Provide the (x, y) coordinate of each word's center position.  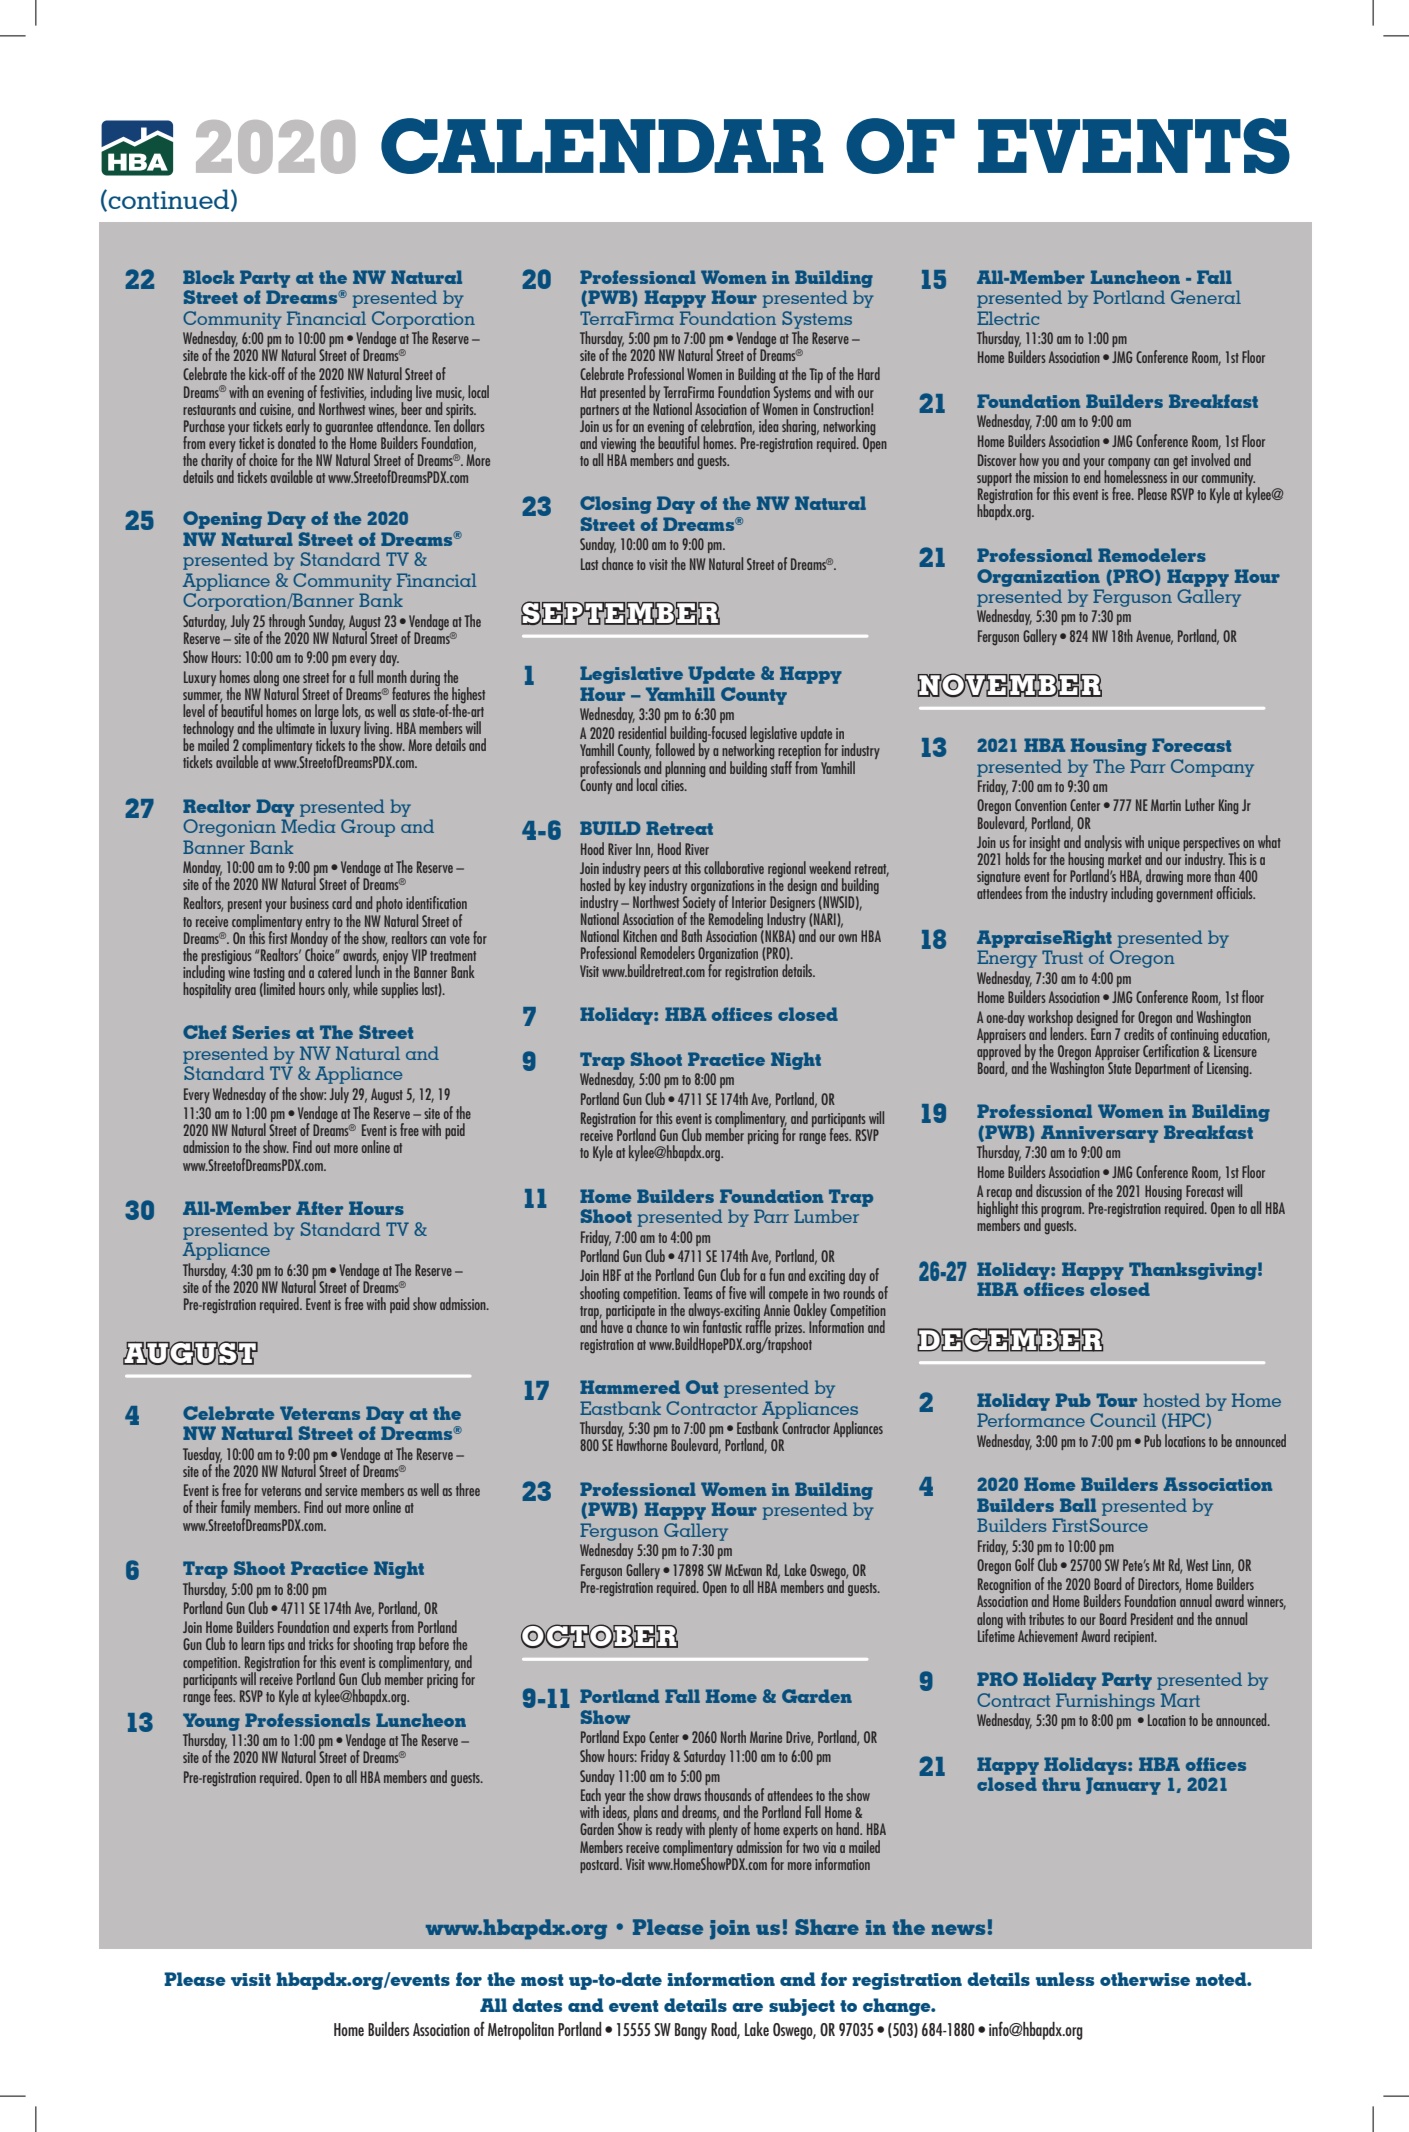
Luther (1200, 804)
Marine (766, 1737)
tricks (321, 1643)
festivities (343, 392)
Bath (692, 935)
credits (1140, 1032)
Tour (1116, 1400)
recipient (1135, 1638)
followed (675, 749)
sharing (800, 427)
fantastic (722, 1325)
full (366, 676)
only (339, 990)
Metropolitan (521, 2031)
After (319, 1208)
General (1206, 297)
